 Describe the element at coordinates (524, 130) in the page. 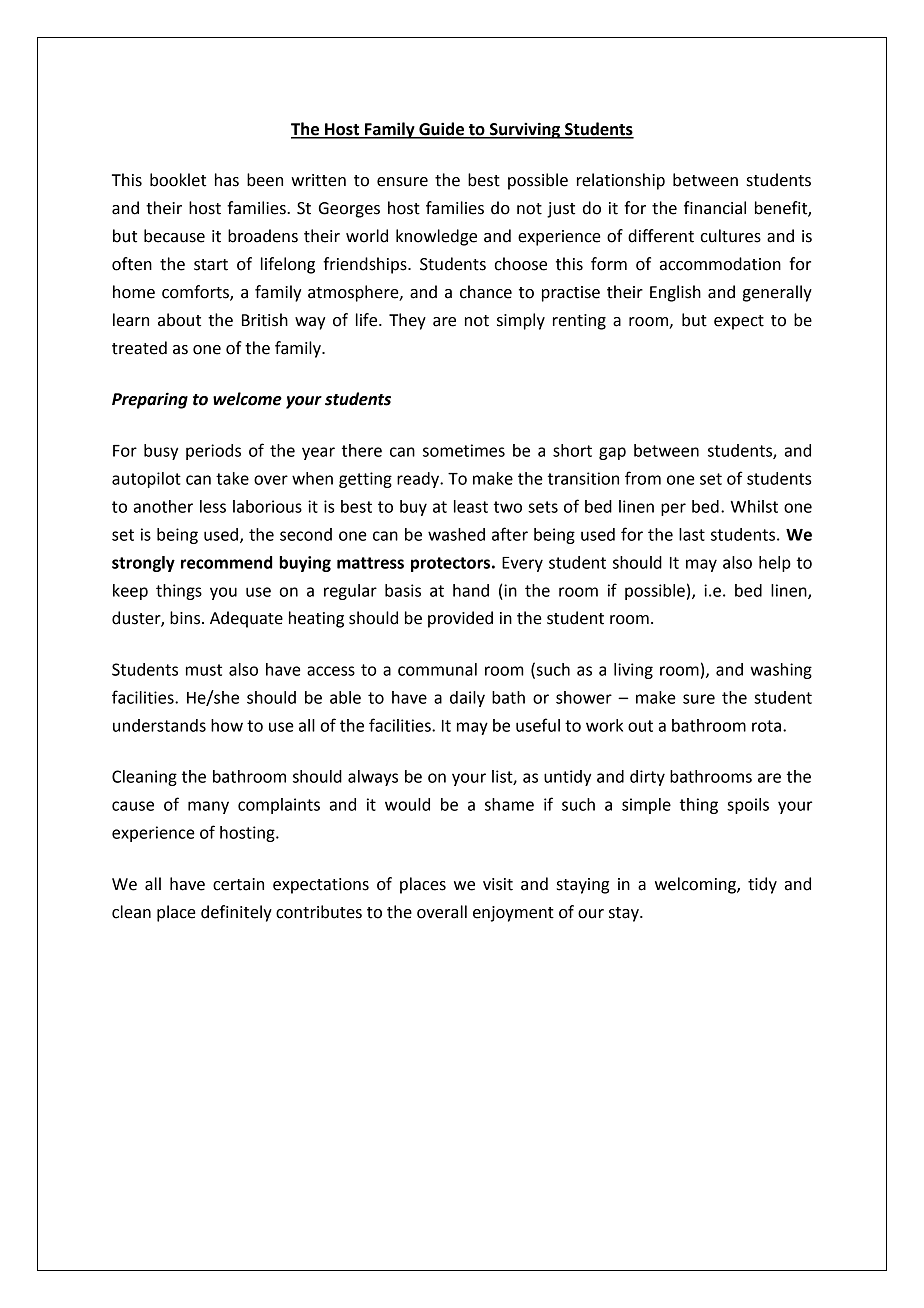

I see `Surviving` at that location.
